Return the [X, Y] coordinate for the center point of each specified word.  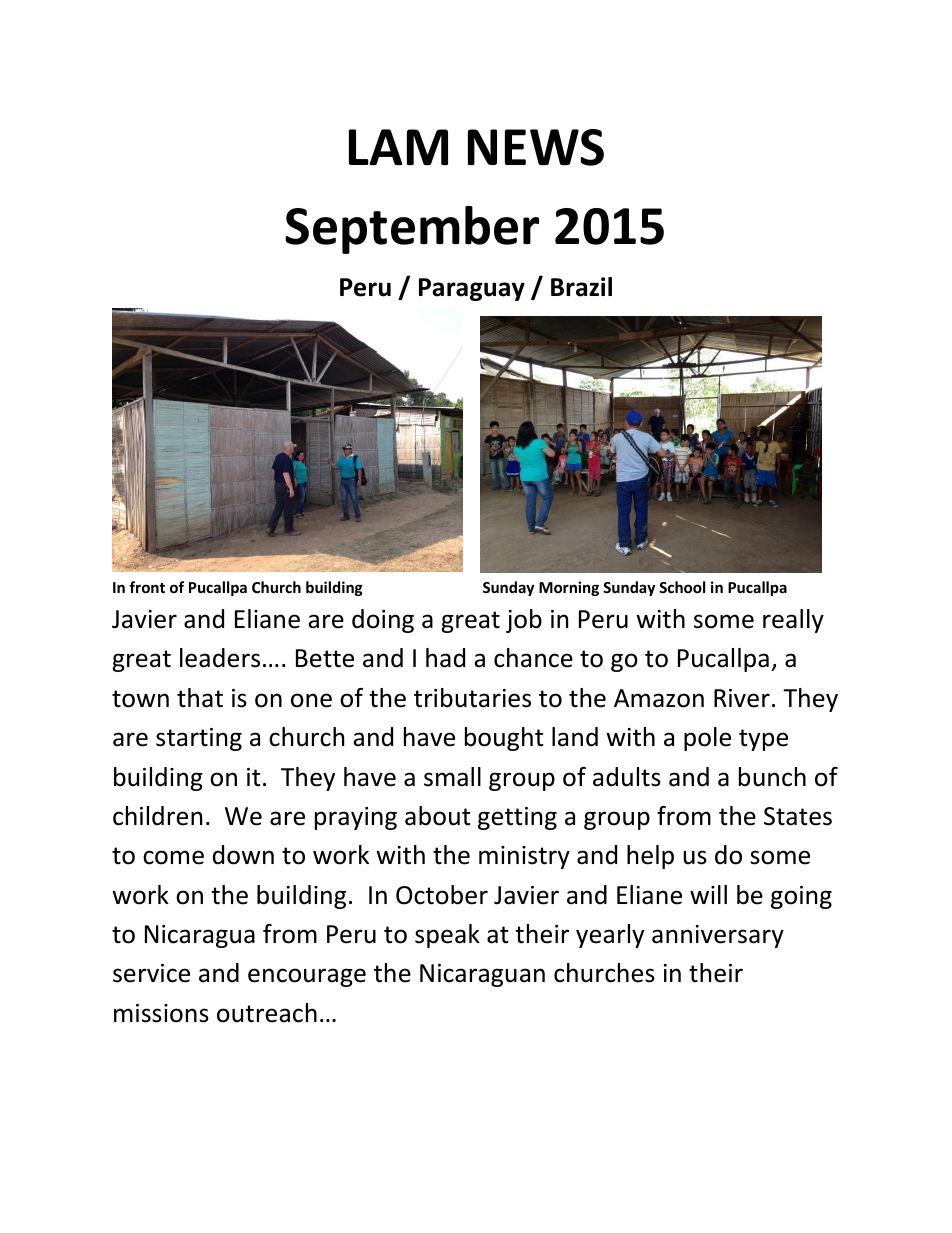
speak [447, 936]
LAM [398, 147]
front [147, 587]
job [524, 621]
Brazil [581, 287]
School [682, 587]
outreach [267, 1013]
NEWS [536, 147]
